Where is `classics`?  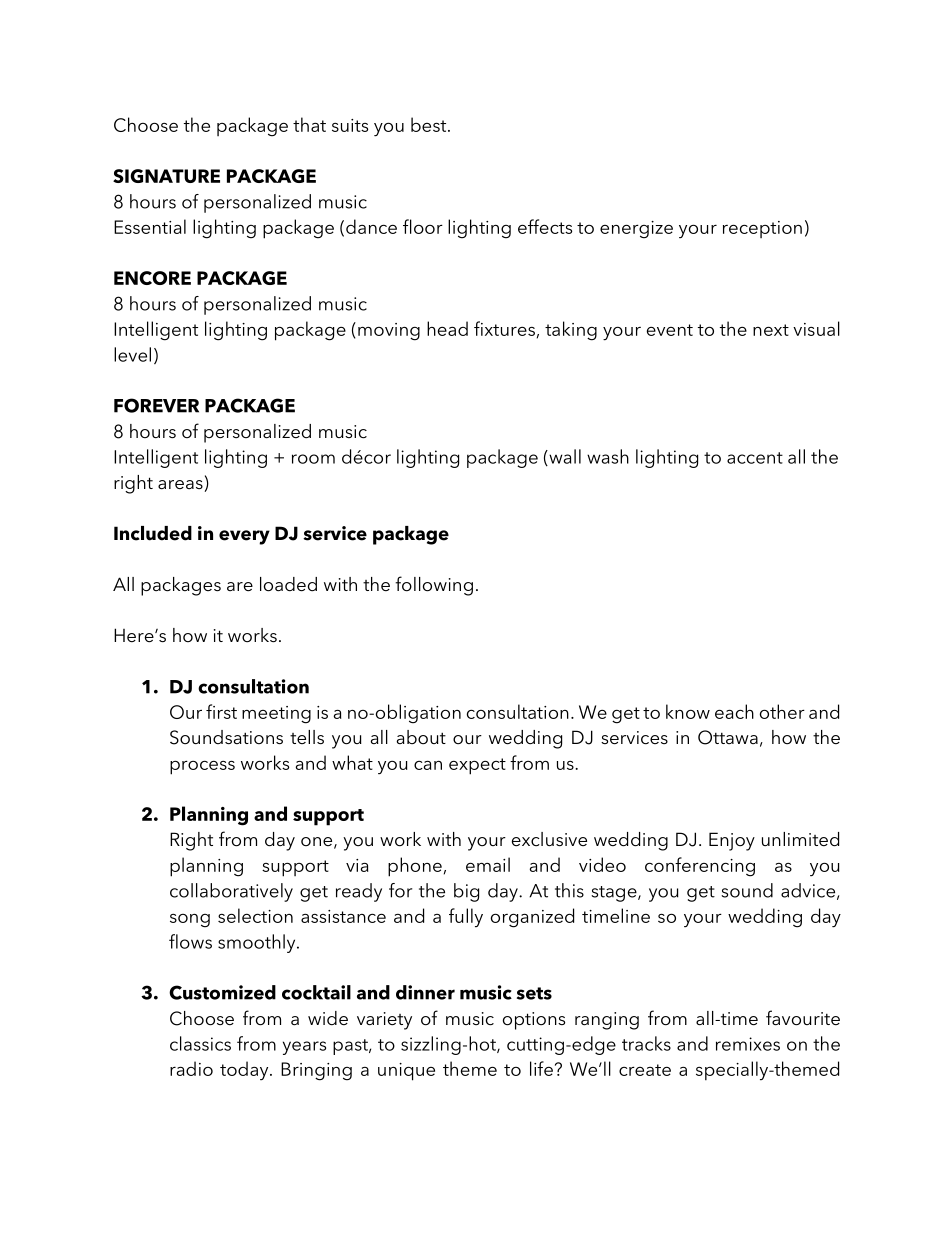
classics is located at coordinates (200, 1043).
